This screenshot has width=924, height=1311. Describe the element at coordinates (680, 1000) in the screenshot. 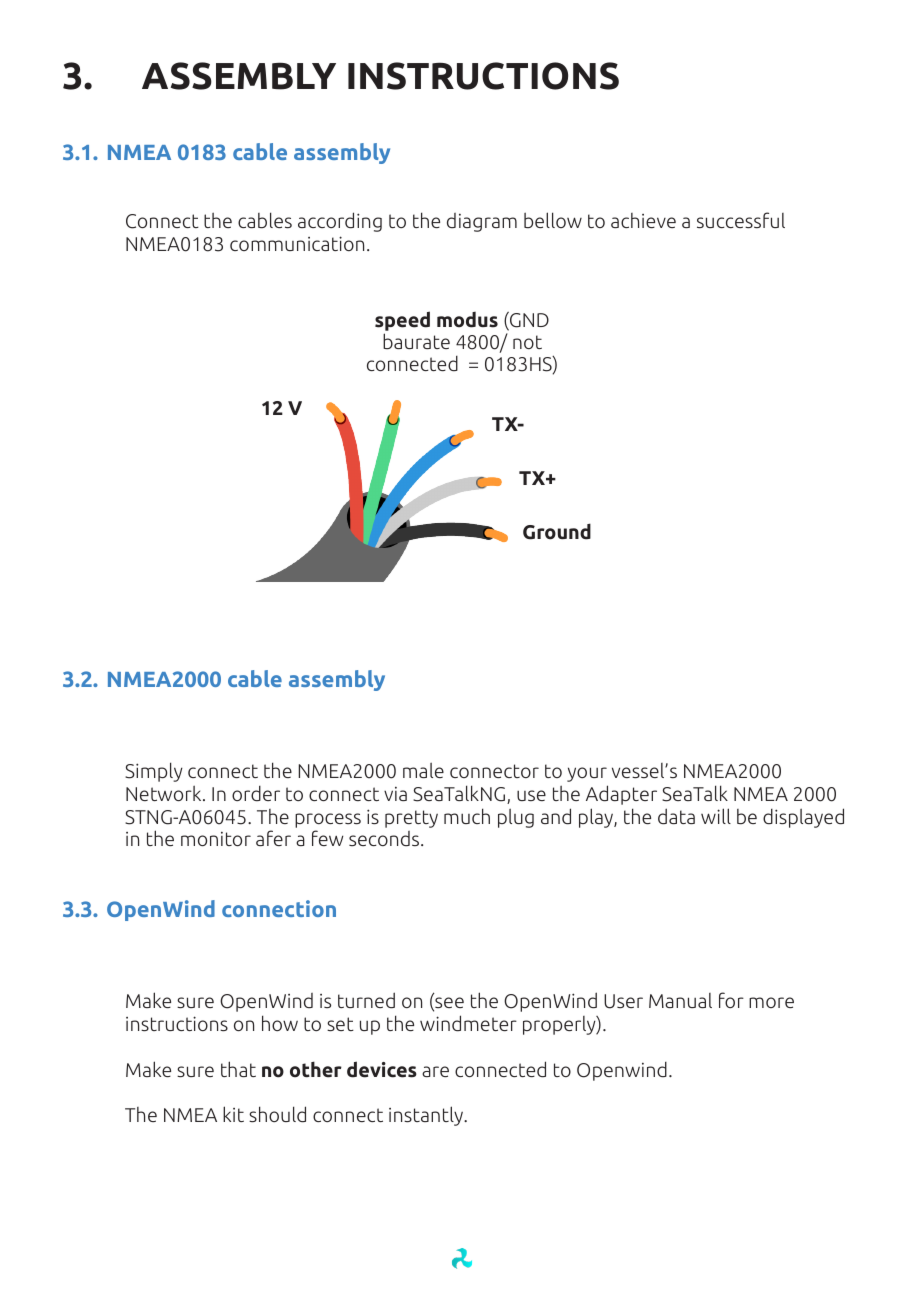

I see `Manual` at that location.
